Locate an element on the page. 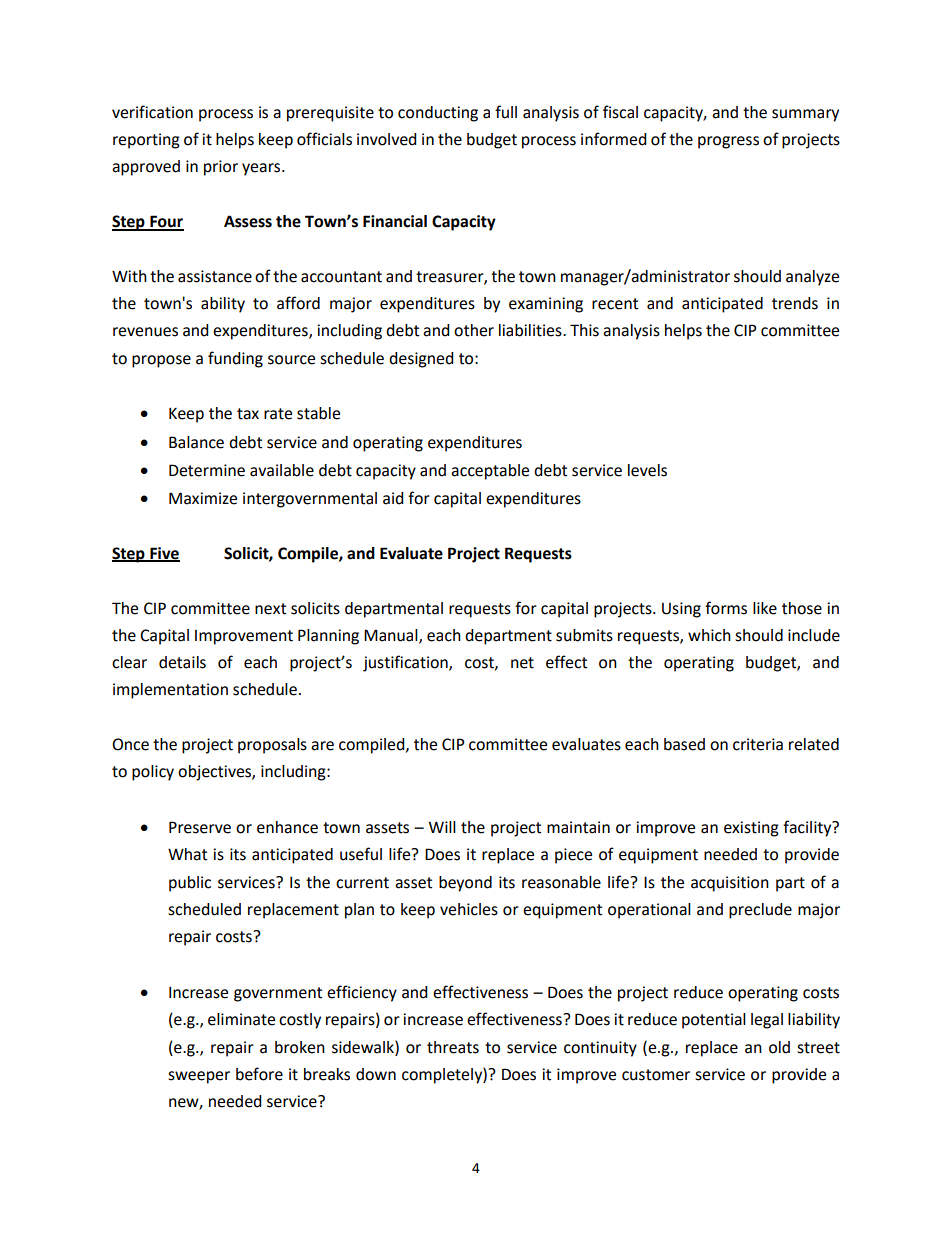  prior is located at coordinates (221, 168).
